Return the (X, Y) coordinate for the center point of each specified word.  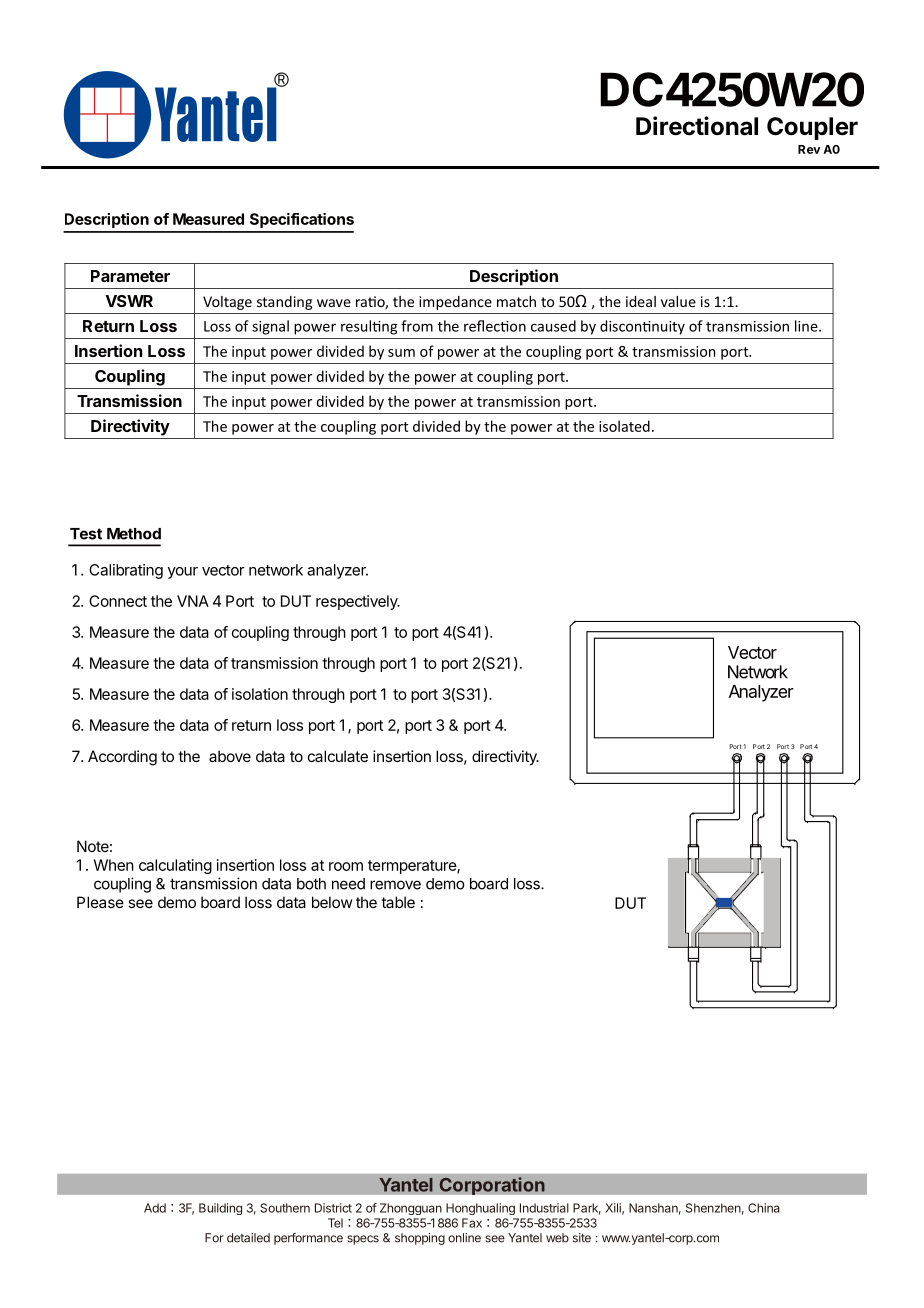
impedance (455, 303)
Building (220, 1209)
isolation (260, 694)
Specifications (302, 220)
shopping (420, 1239)
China (764, 1208)
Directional (697, 126)
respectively (358, 602)
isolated (624, 426)
